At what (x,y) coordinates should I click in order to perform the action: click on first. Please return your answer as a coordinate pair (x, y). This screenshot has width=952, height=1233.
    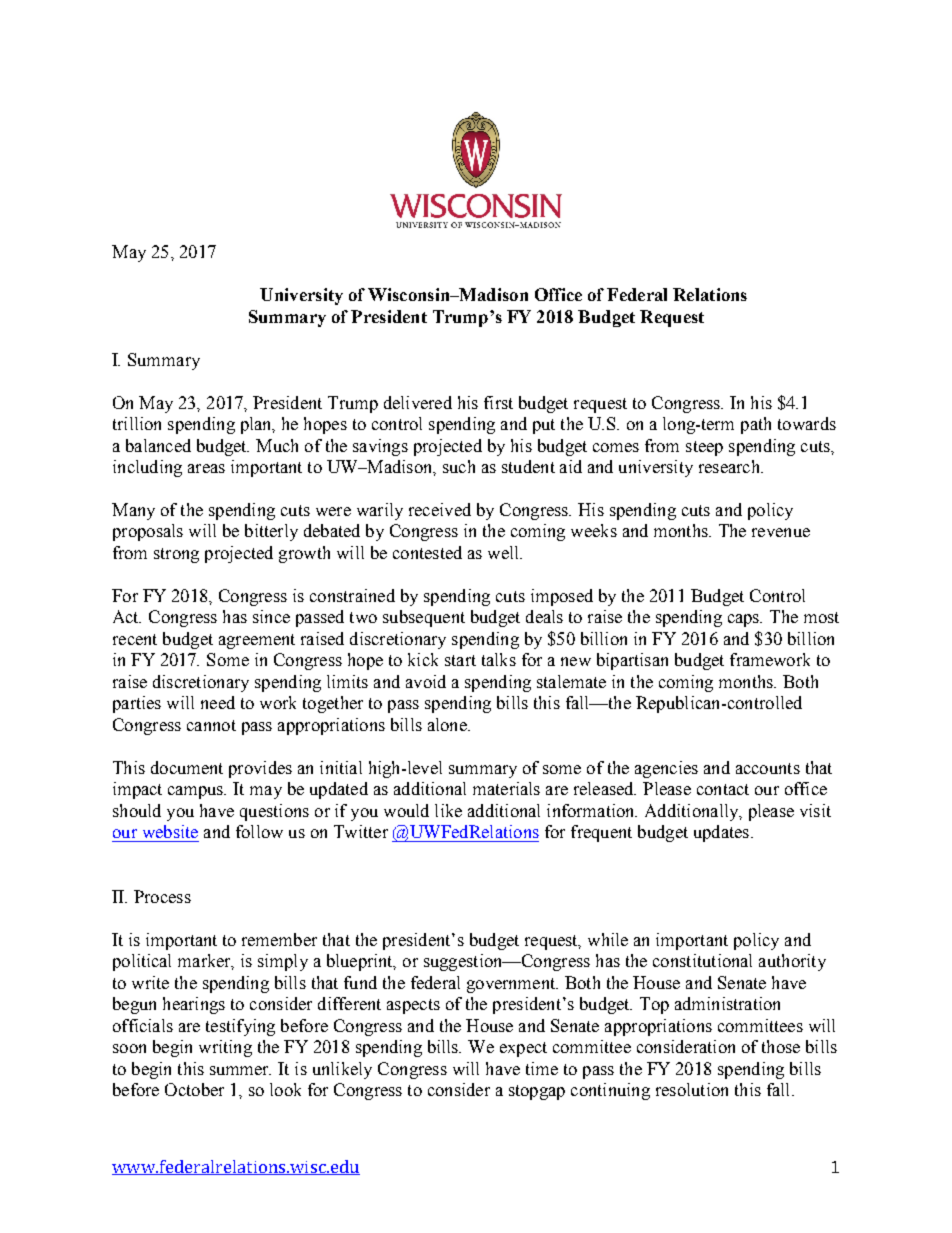
    Looking at the image, I should click on (498, 402).
